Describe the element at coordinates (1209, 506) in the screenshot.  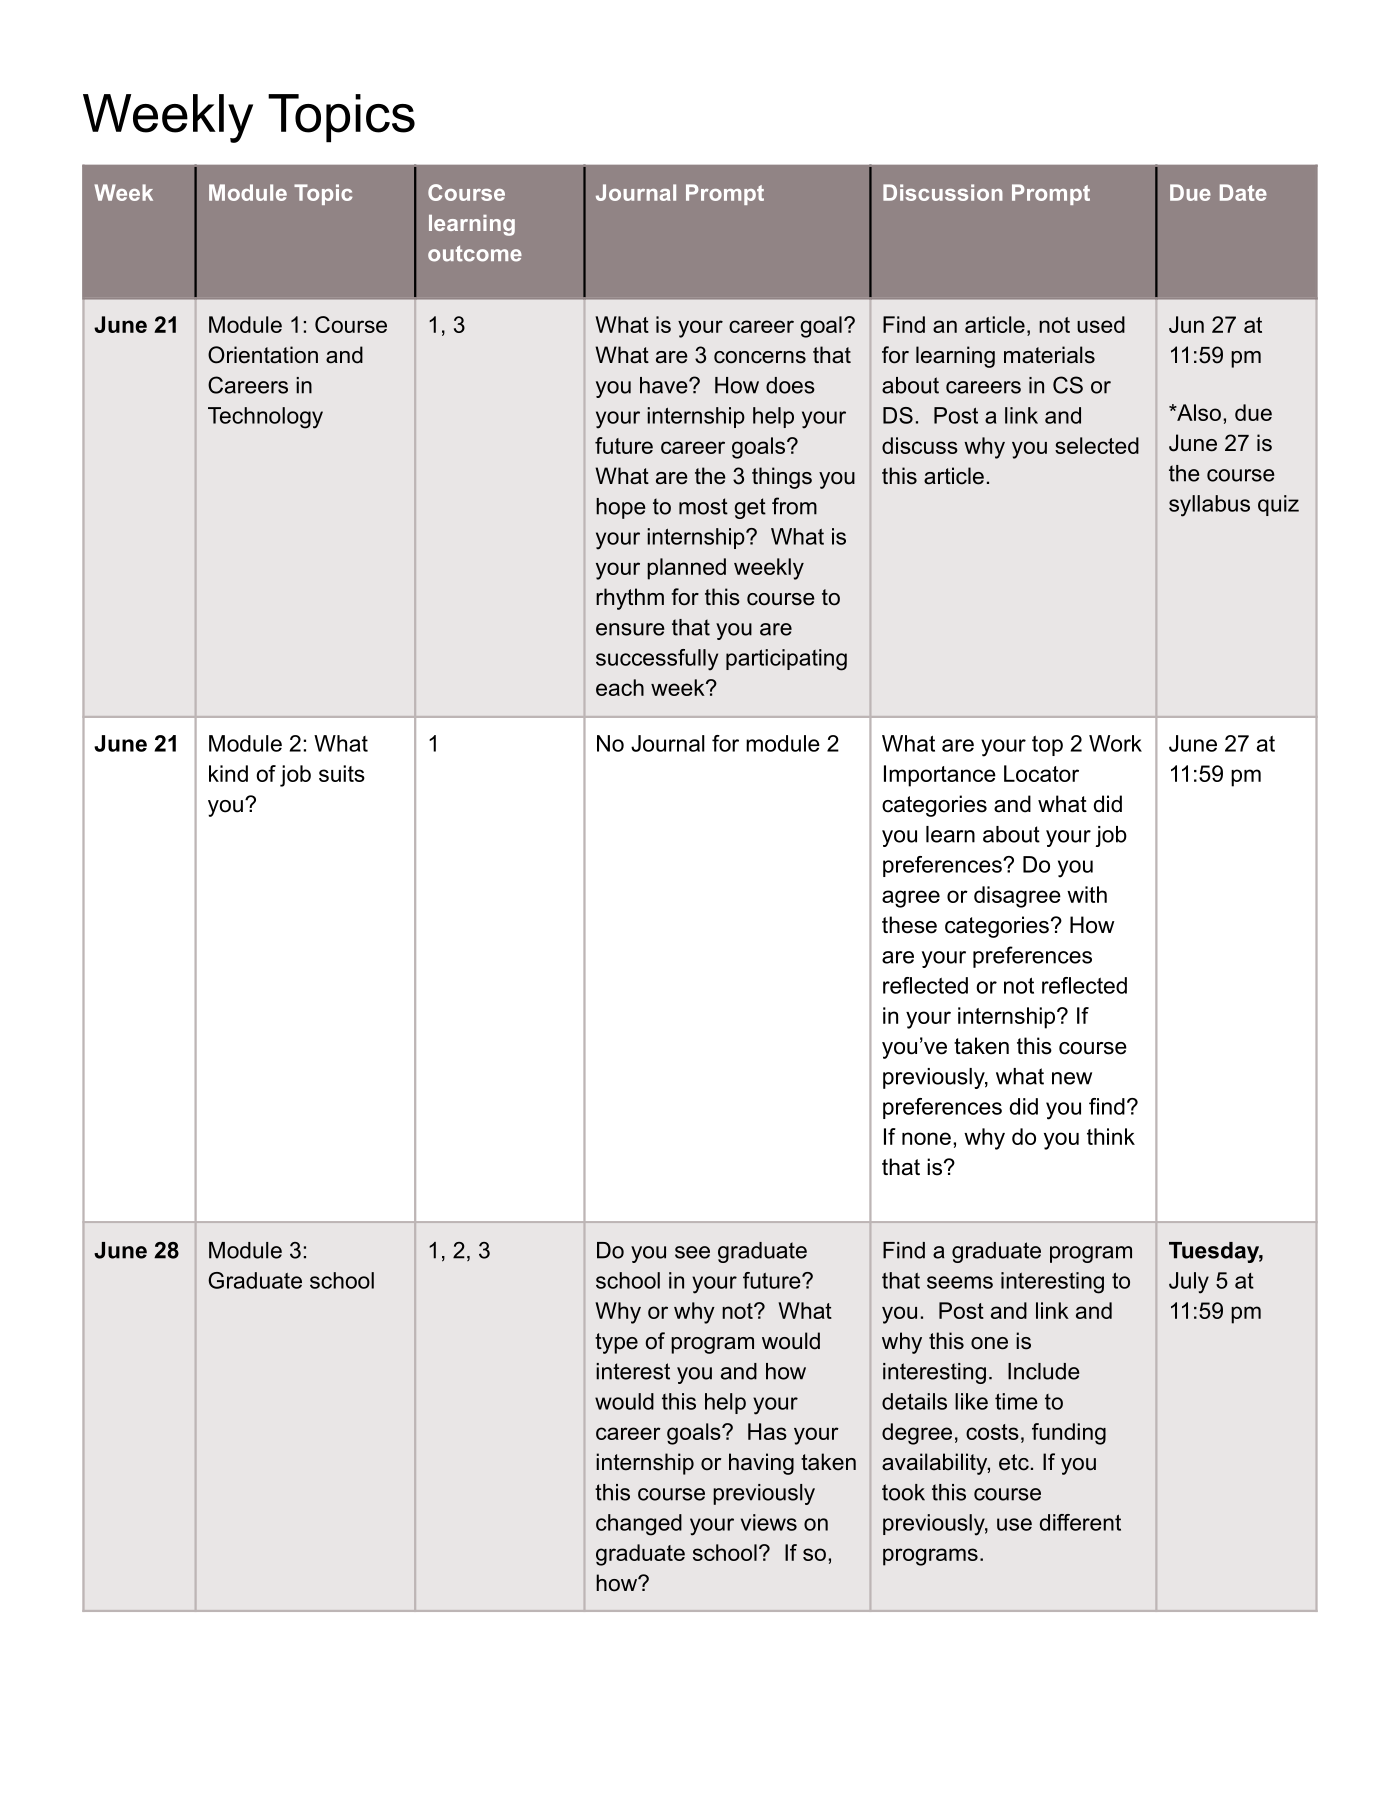
I see `syllabus` at that location.
